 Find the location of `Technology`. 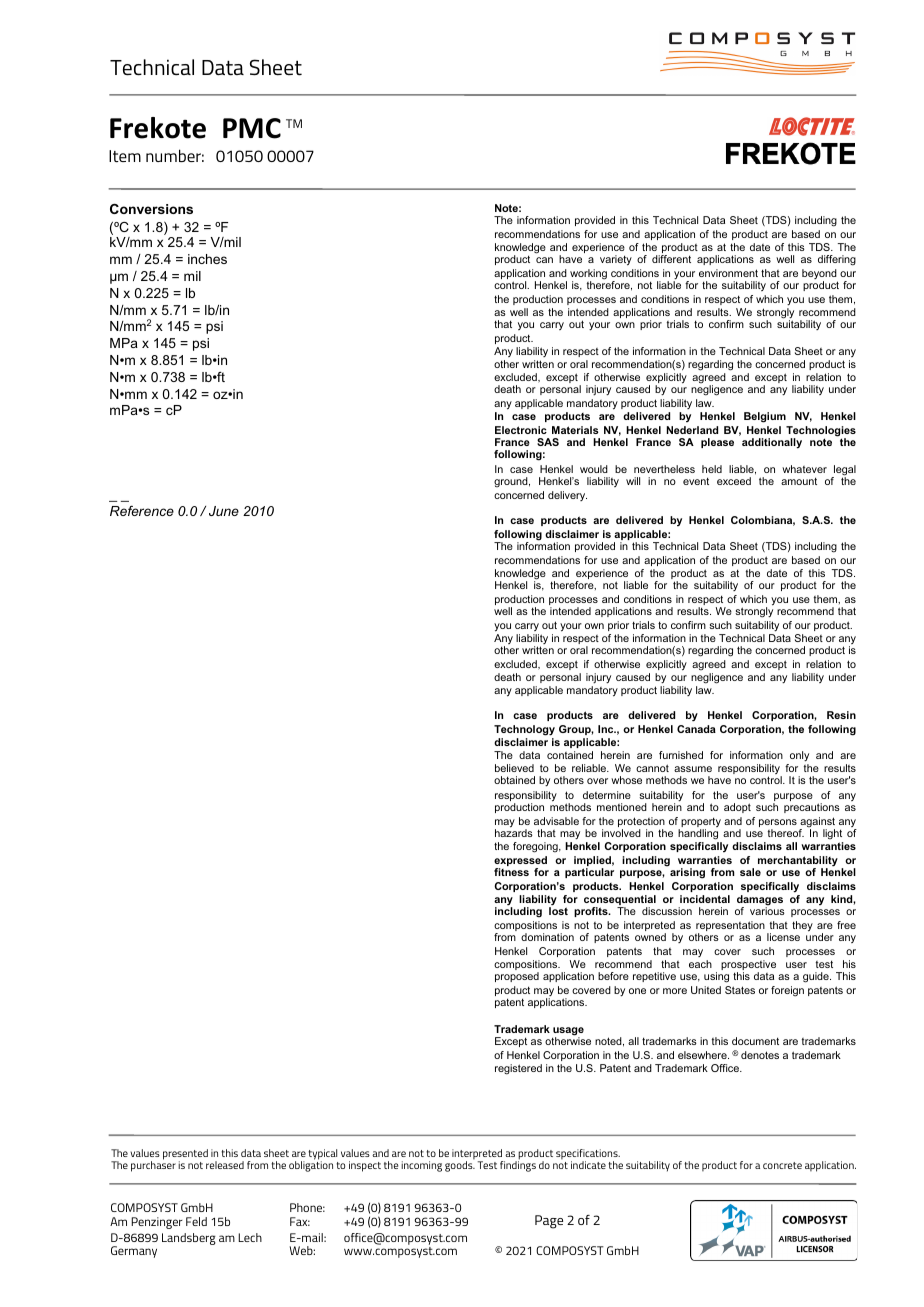

Technology is located at coordinates (524, 732).
